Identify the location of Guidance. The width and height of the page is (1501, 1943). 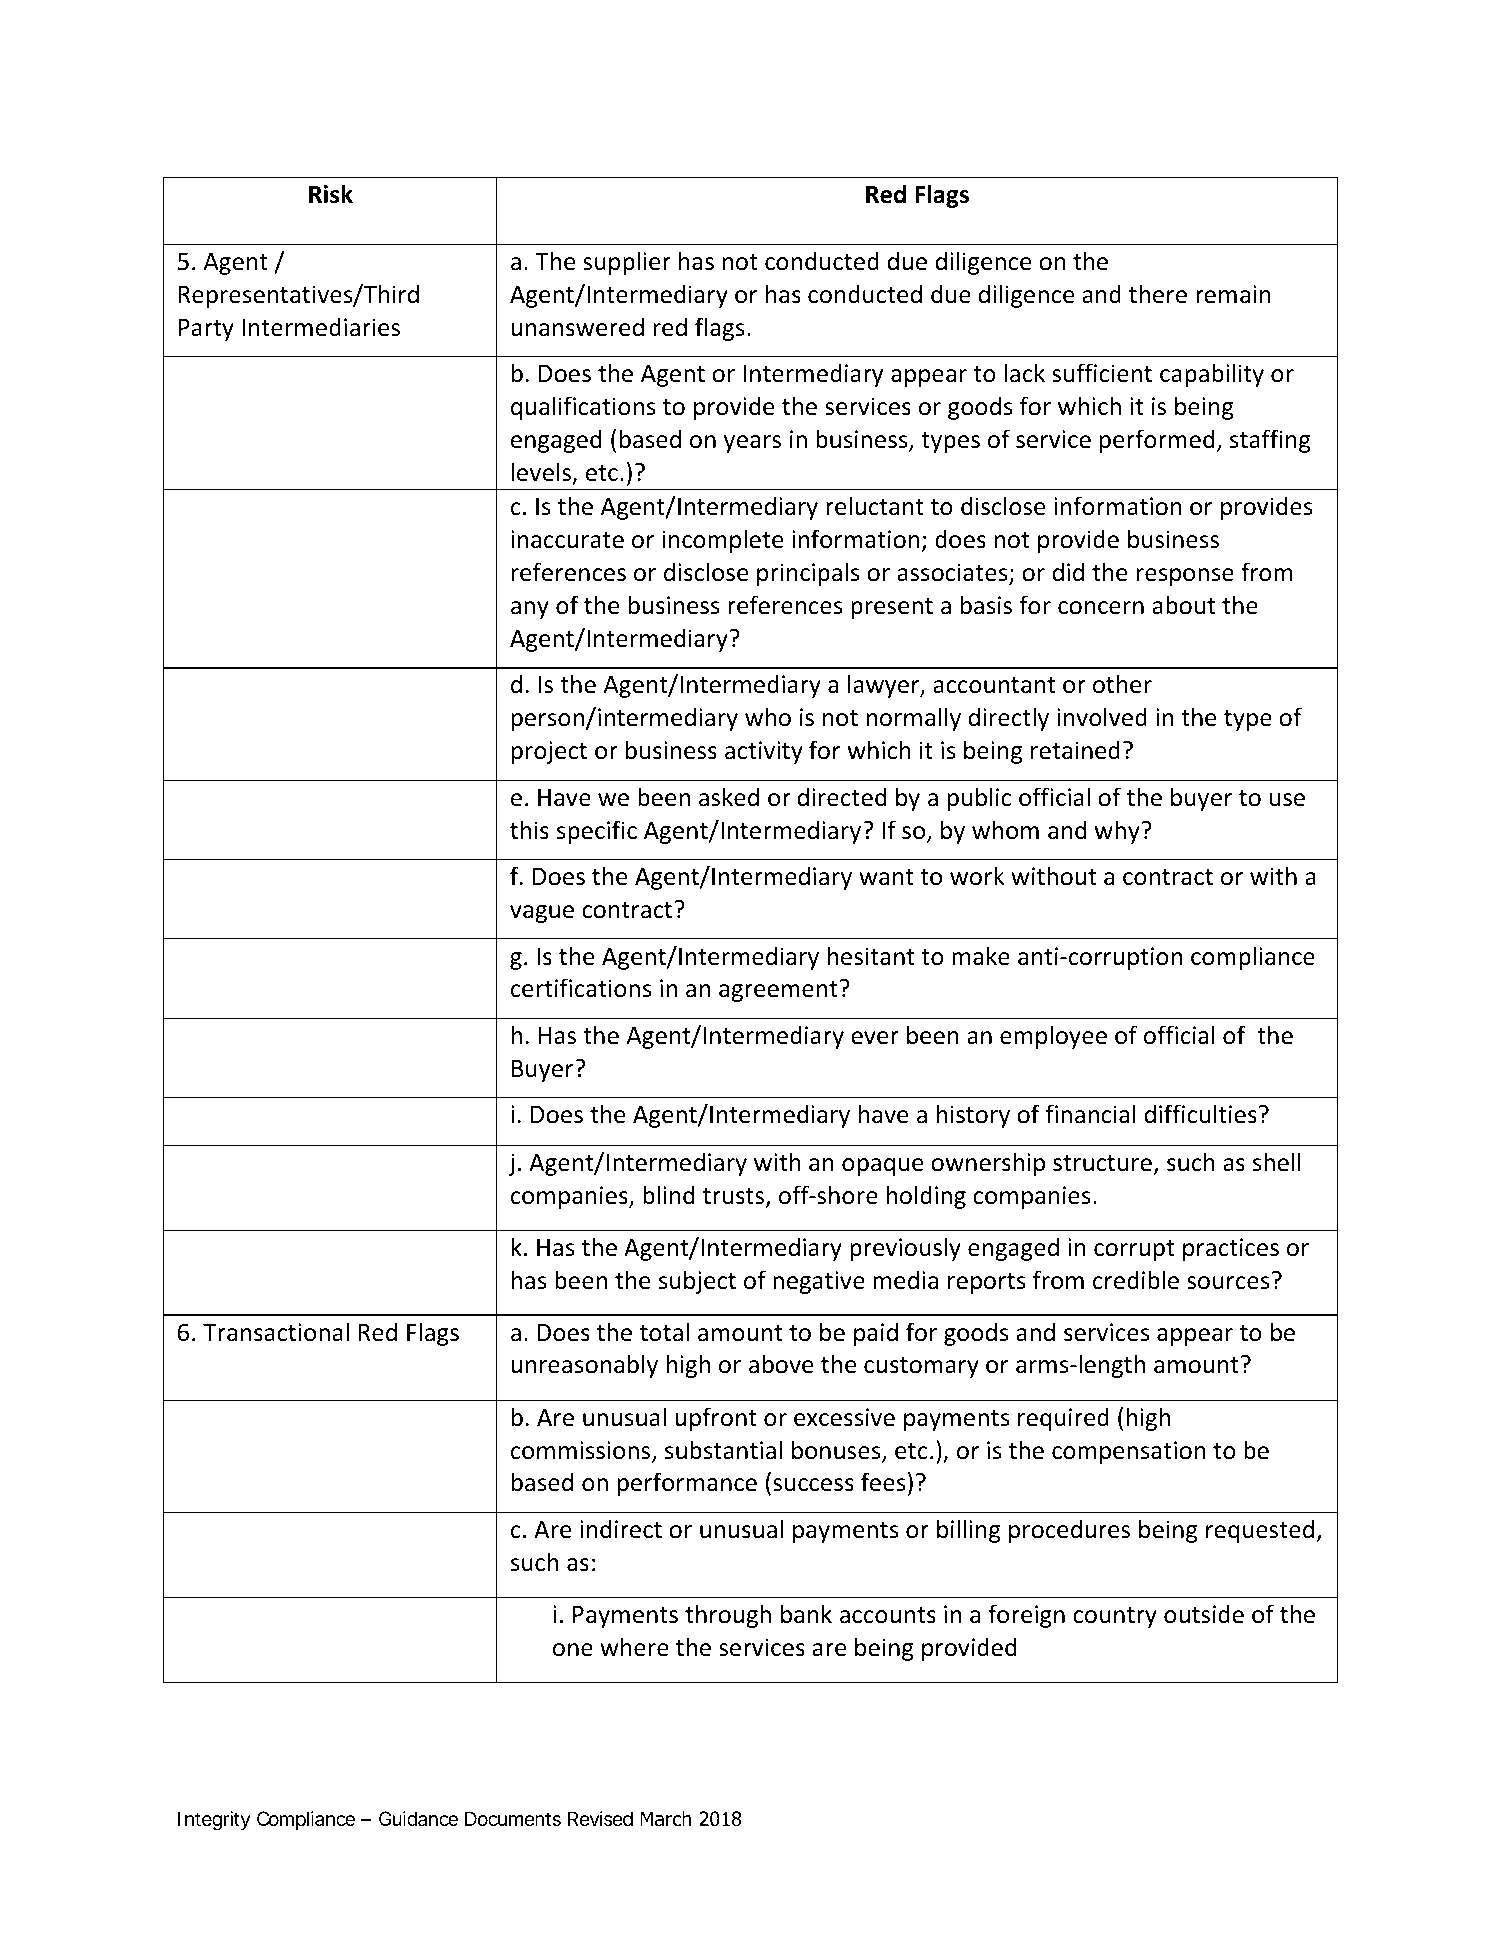
(418, 1819).
